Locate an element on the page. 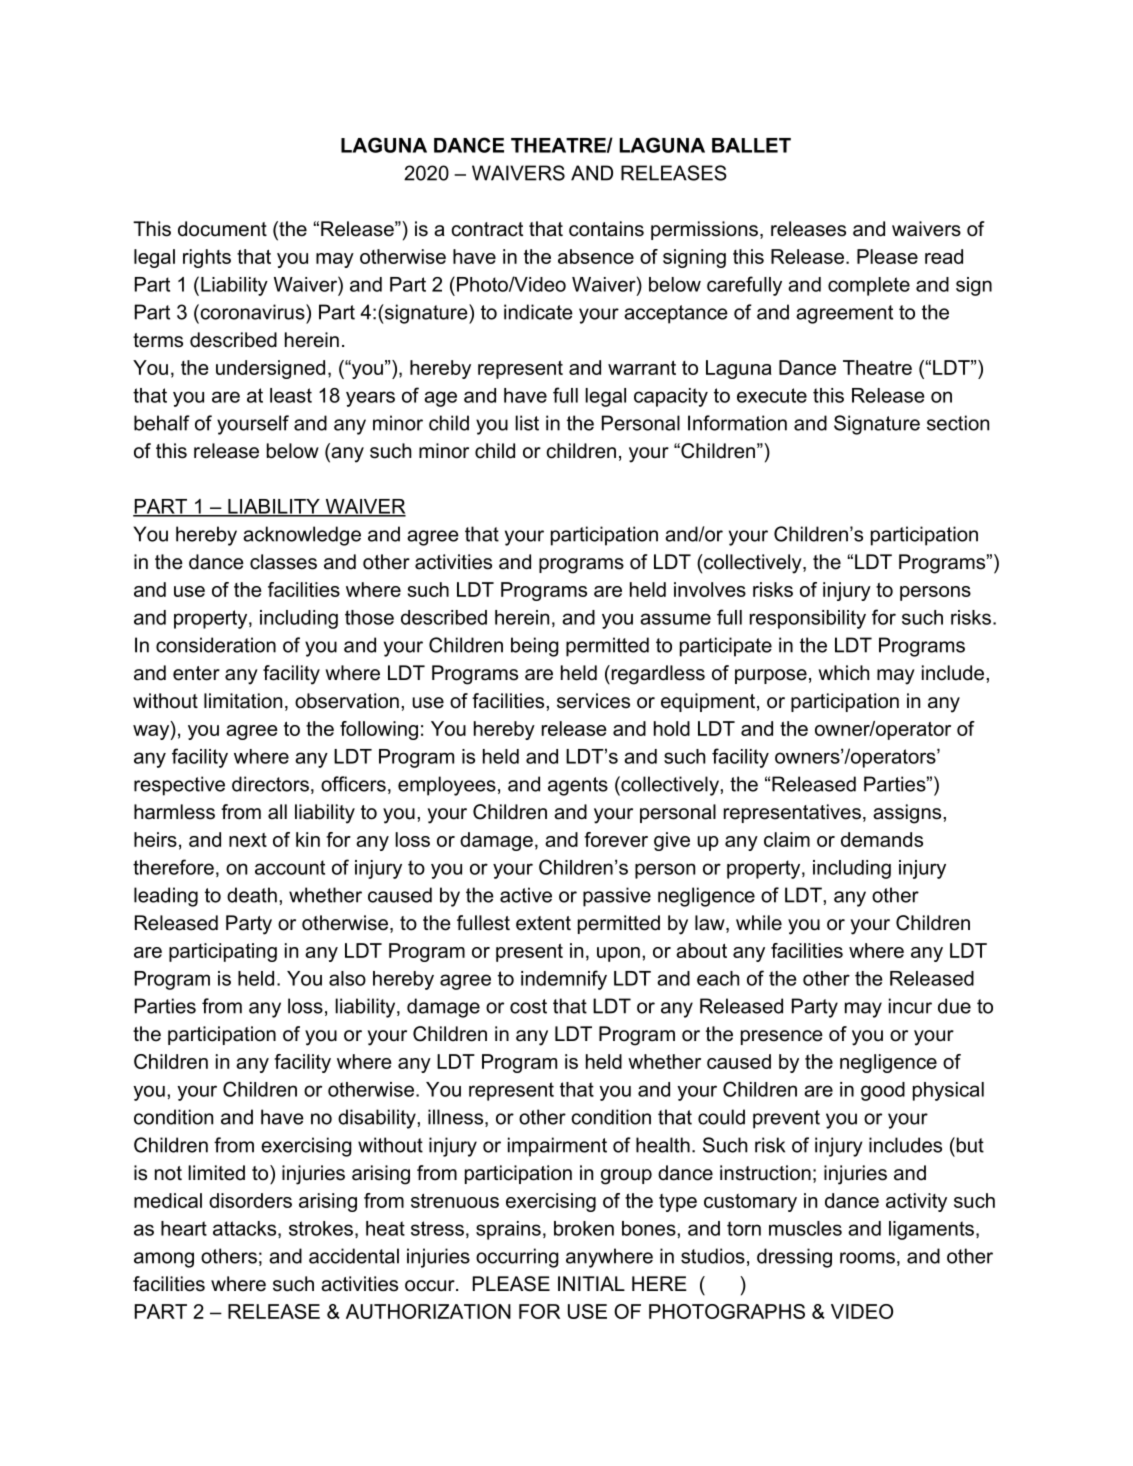 The width and height of the image is (1133, 1466). among is located at coordinates (164, 1260).
